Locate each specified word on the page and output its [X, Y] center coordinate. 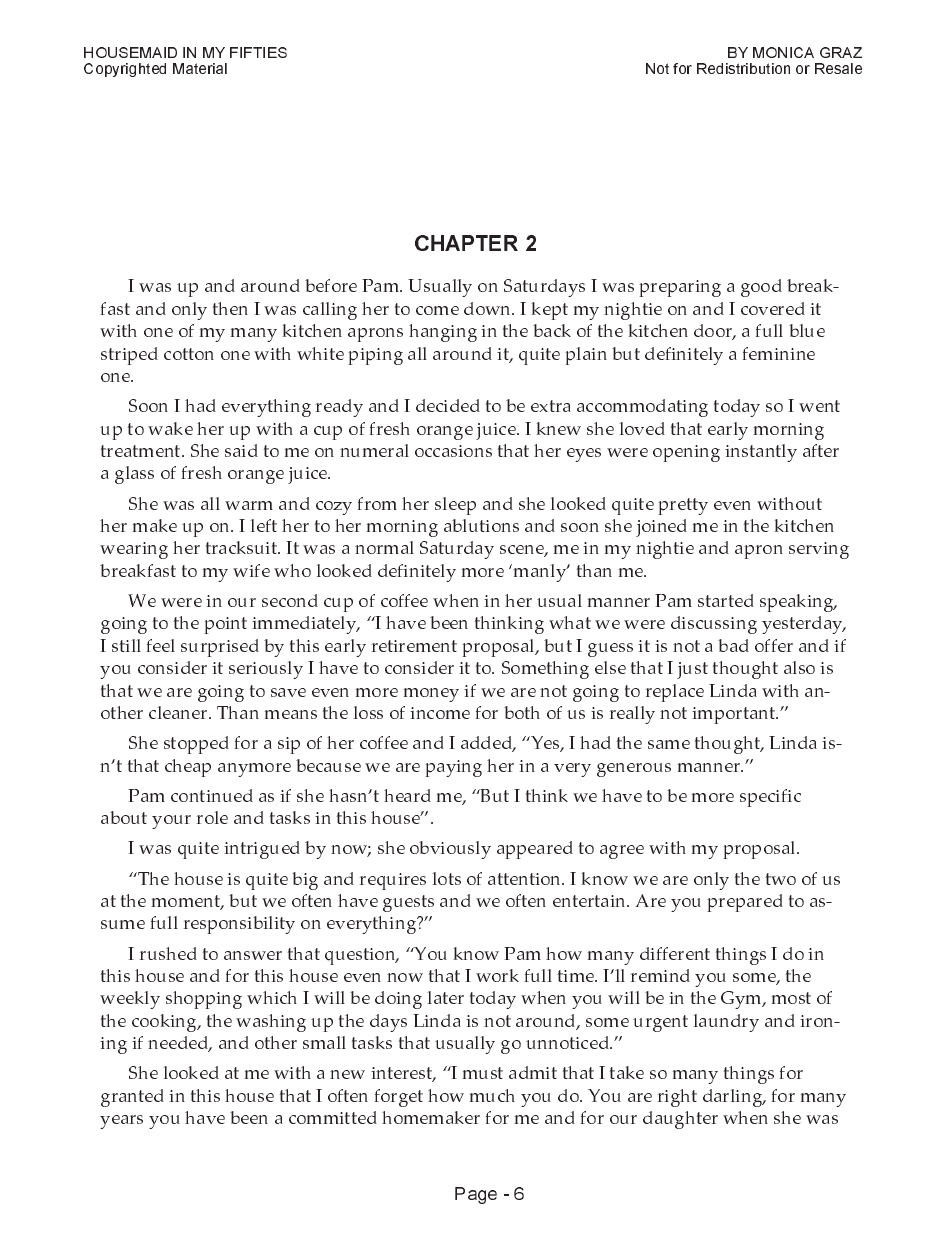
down [489, 308]
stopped [196, 745]
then [230, 308]
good [761, 288]
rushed [168, 953]
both [522, 712]
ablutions [481, 525]
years [121, 1122]
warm [249, 505]
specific [770, 798]
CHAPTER [466, 243]
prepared [745, 903]
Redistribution [743, 68]
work [497, 975]
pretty [683, 506]
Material [200, 68]
